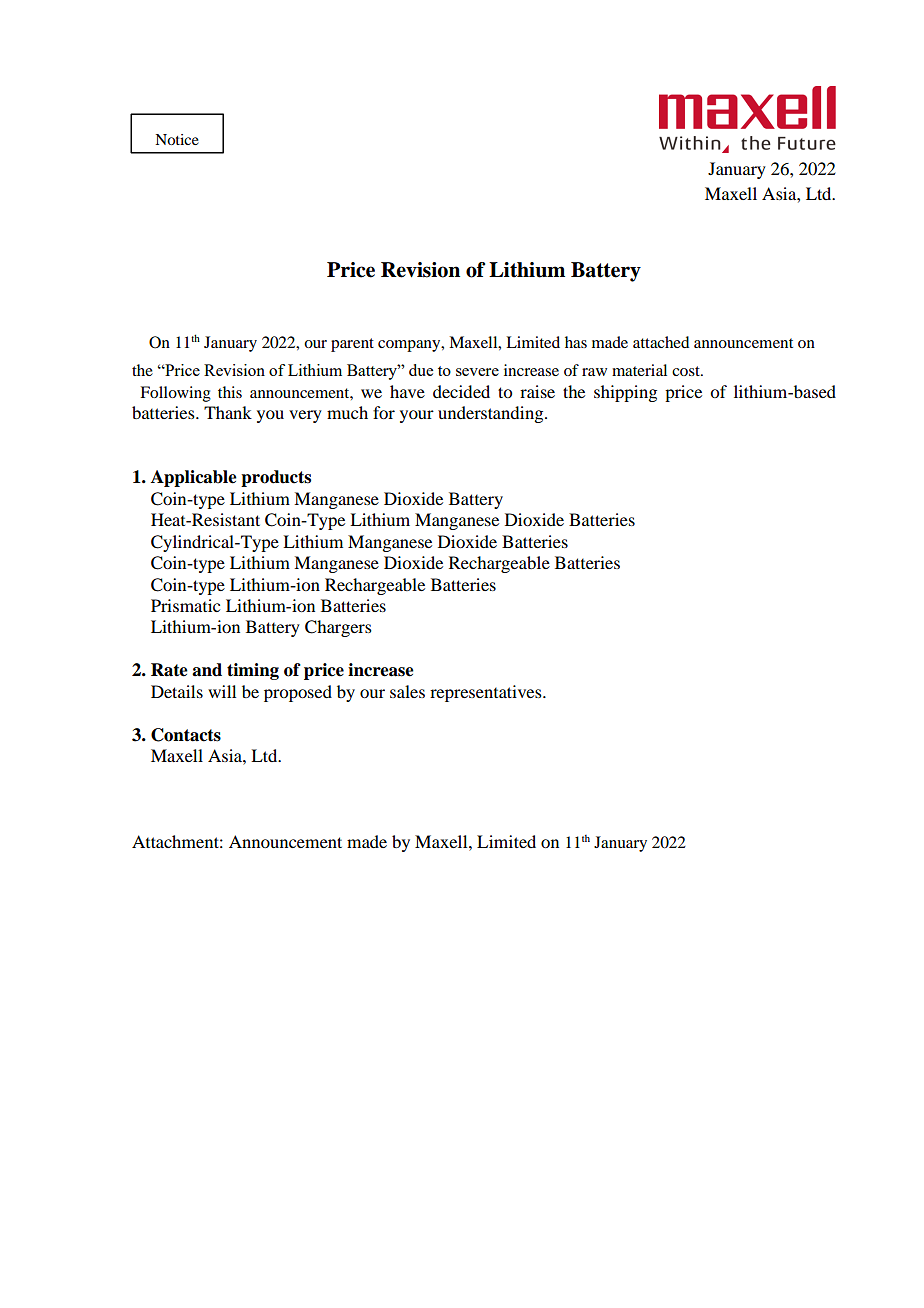 Image resolution: width=924 pixels, height=1308 pixels. I want to click on attached, so click(661, 342).
